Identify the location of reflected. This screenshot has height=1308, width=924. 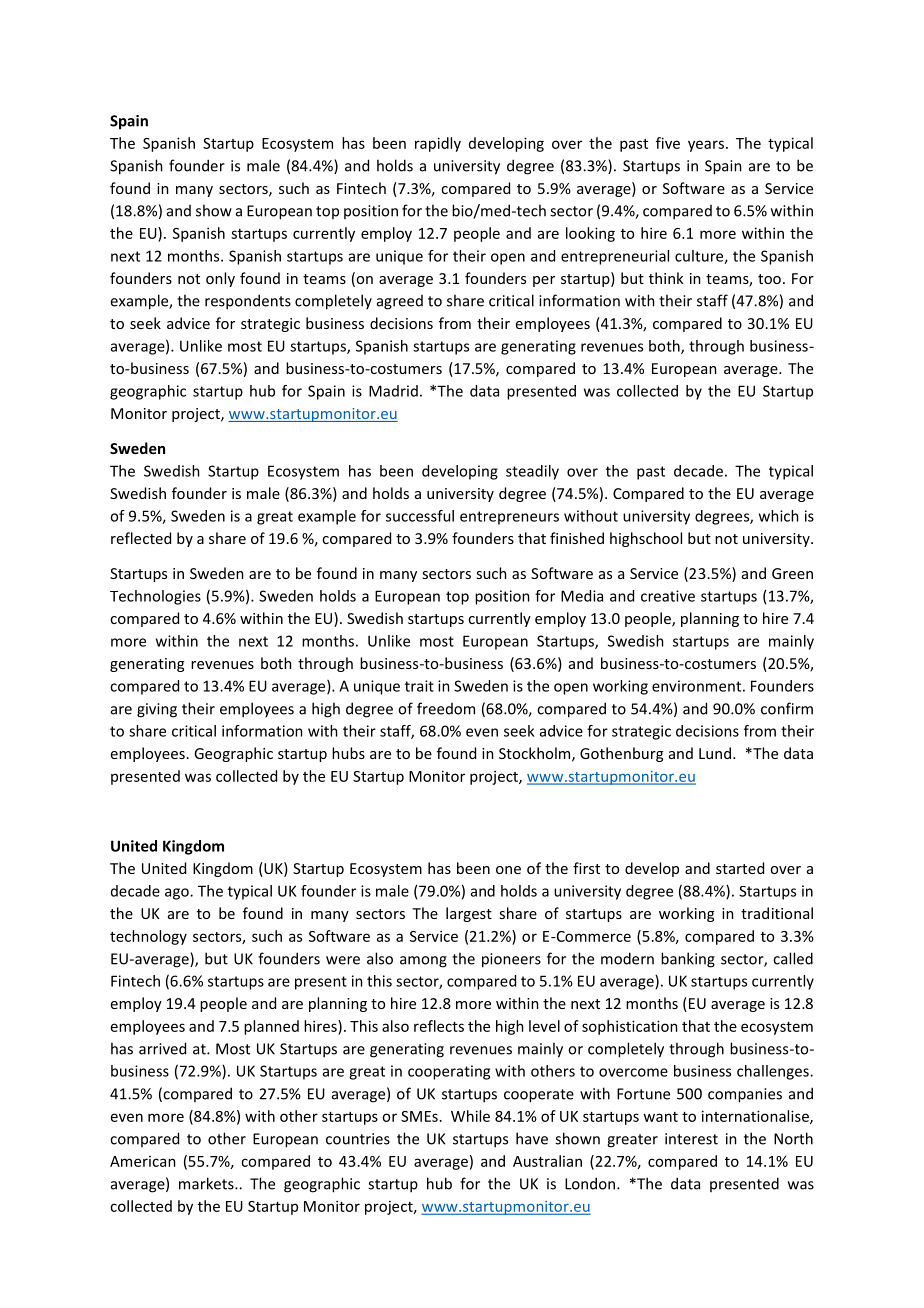
(141, 538).
